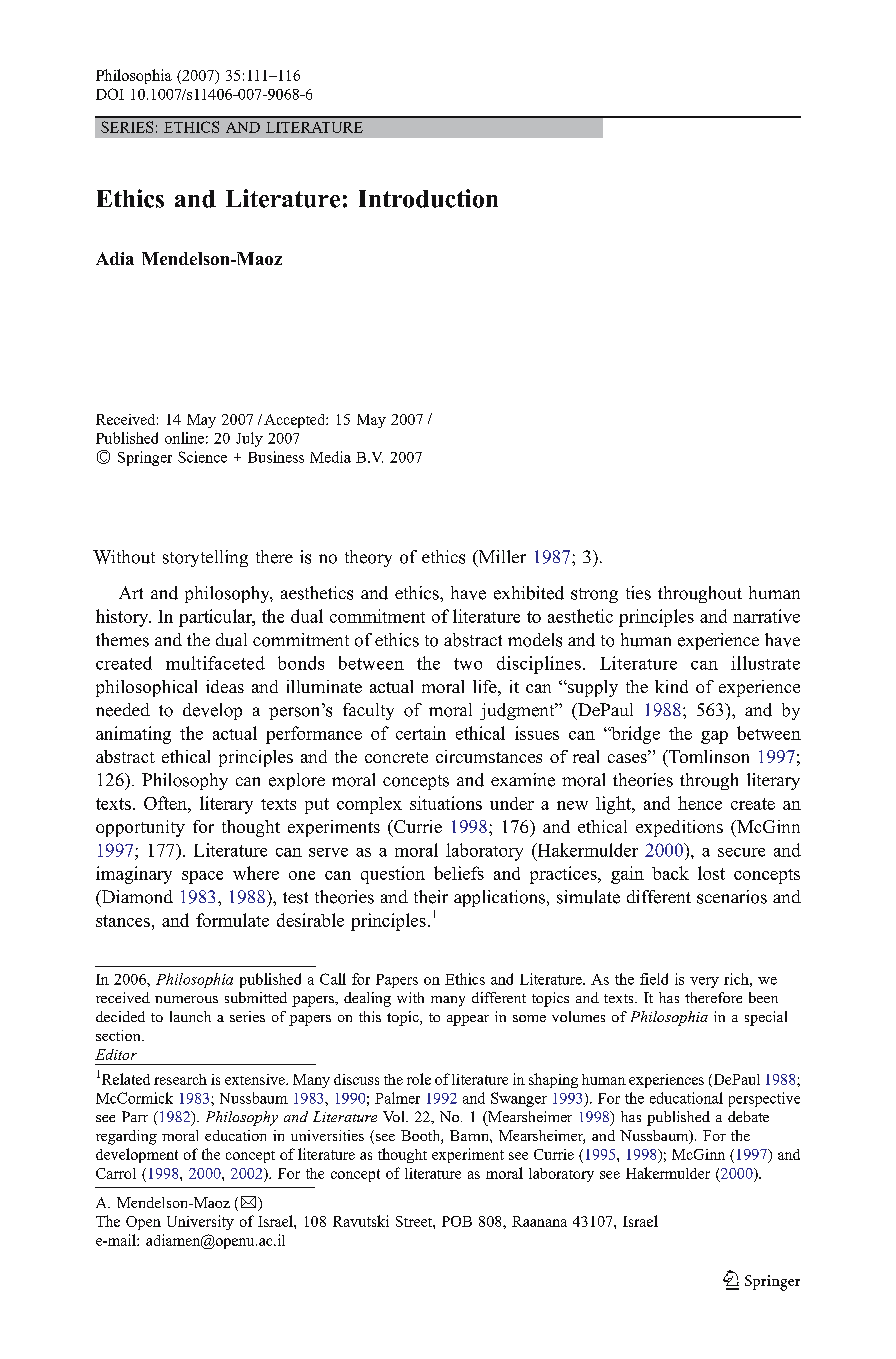 This screenshot has width=896, height=1359. What do you see at coordinates (200, 1222) in the screenshot?
I see `University` at bounding box center [200, 1222].
